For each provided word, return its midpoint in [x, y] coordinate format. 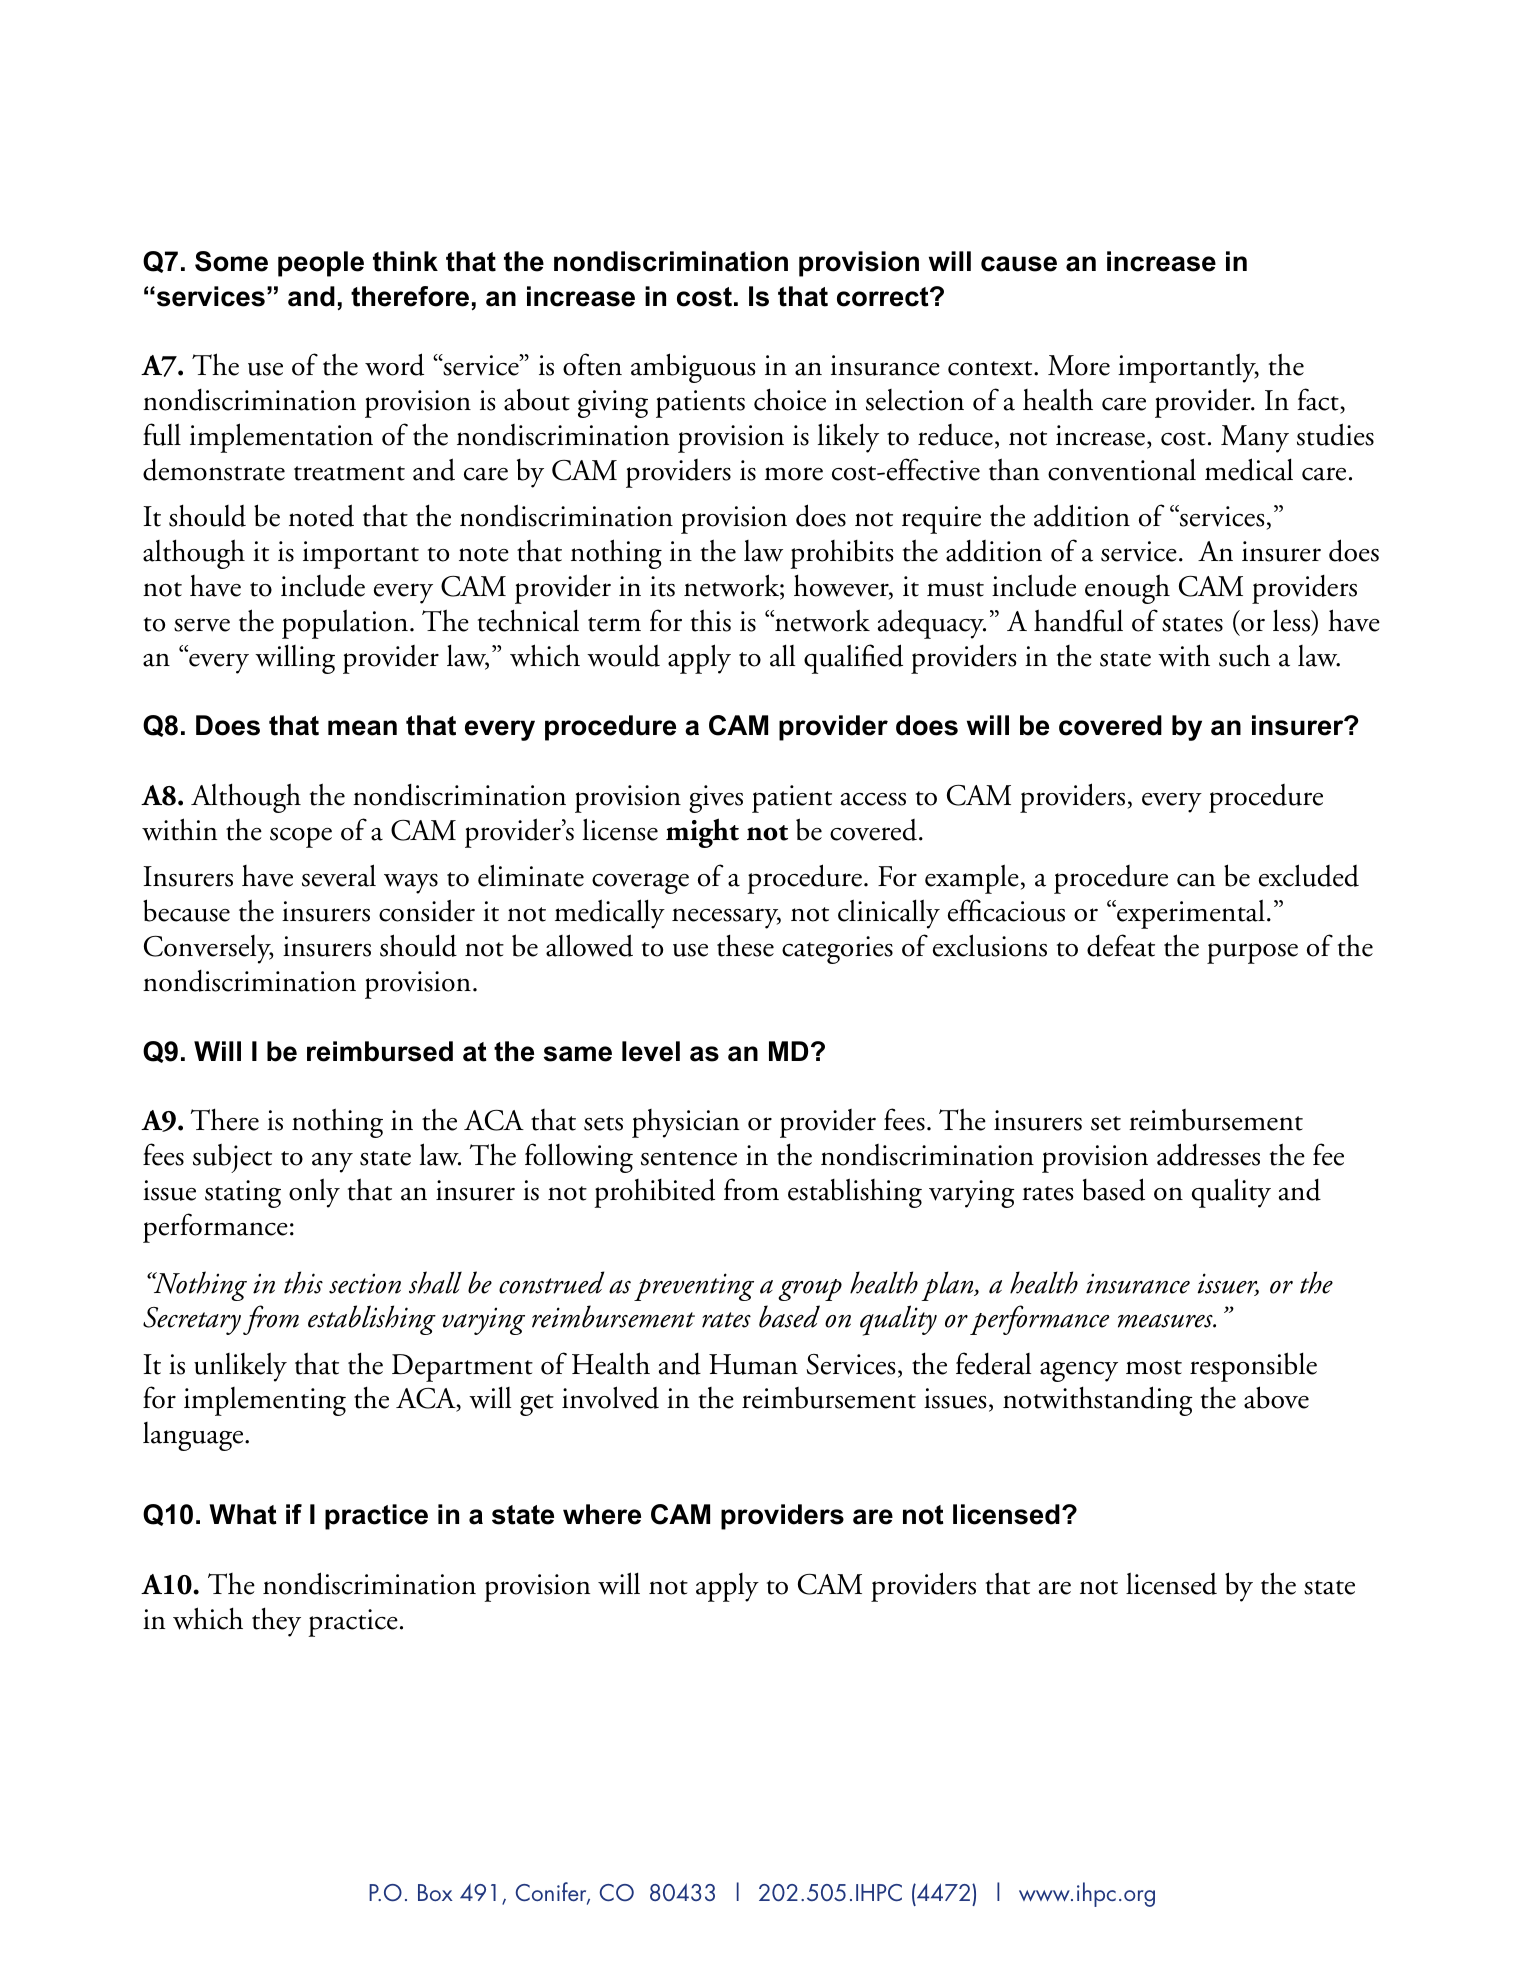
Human [753, 1364]
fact [1319, 401]
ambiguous [693, 368]
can [1196, 880]
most [1154, 1367]
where [602, 1514]
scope [301, 837]
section [365, 1283]
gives [716, 799]
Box [435, 1892]
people [321, 264]
